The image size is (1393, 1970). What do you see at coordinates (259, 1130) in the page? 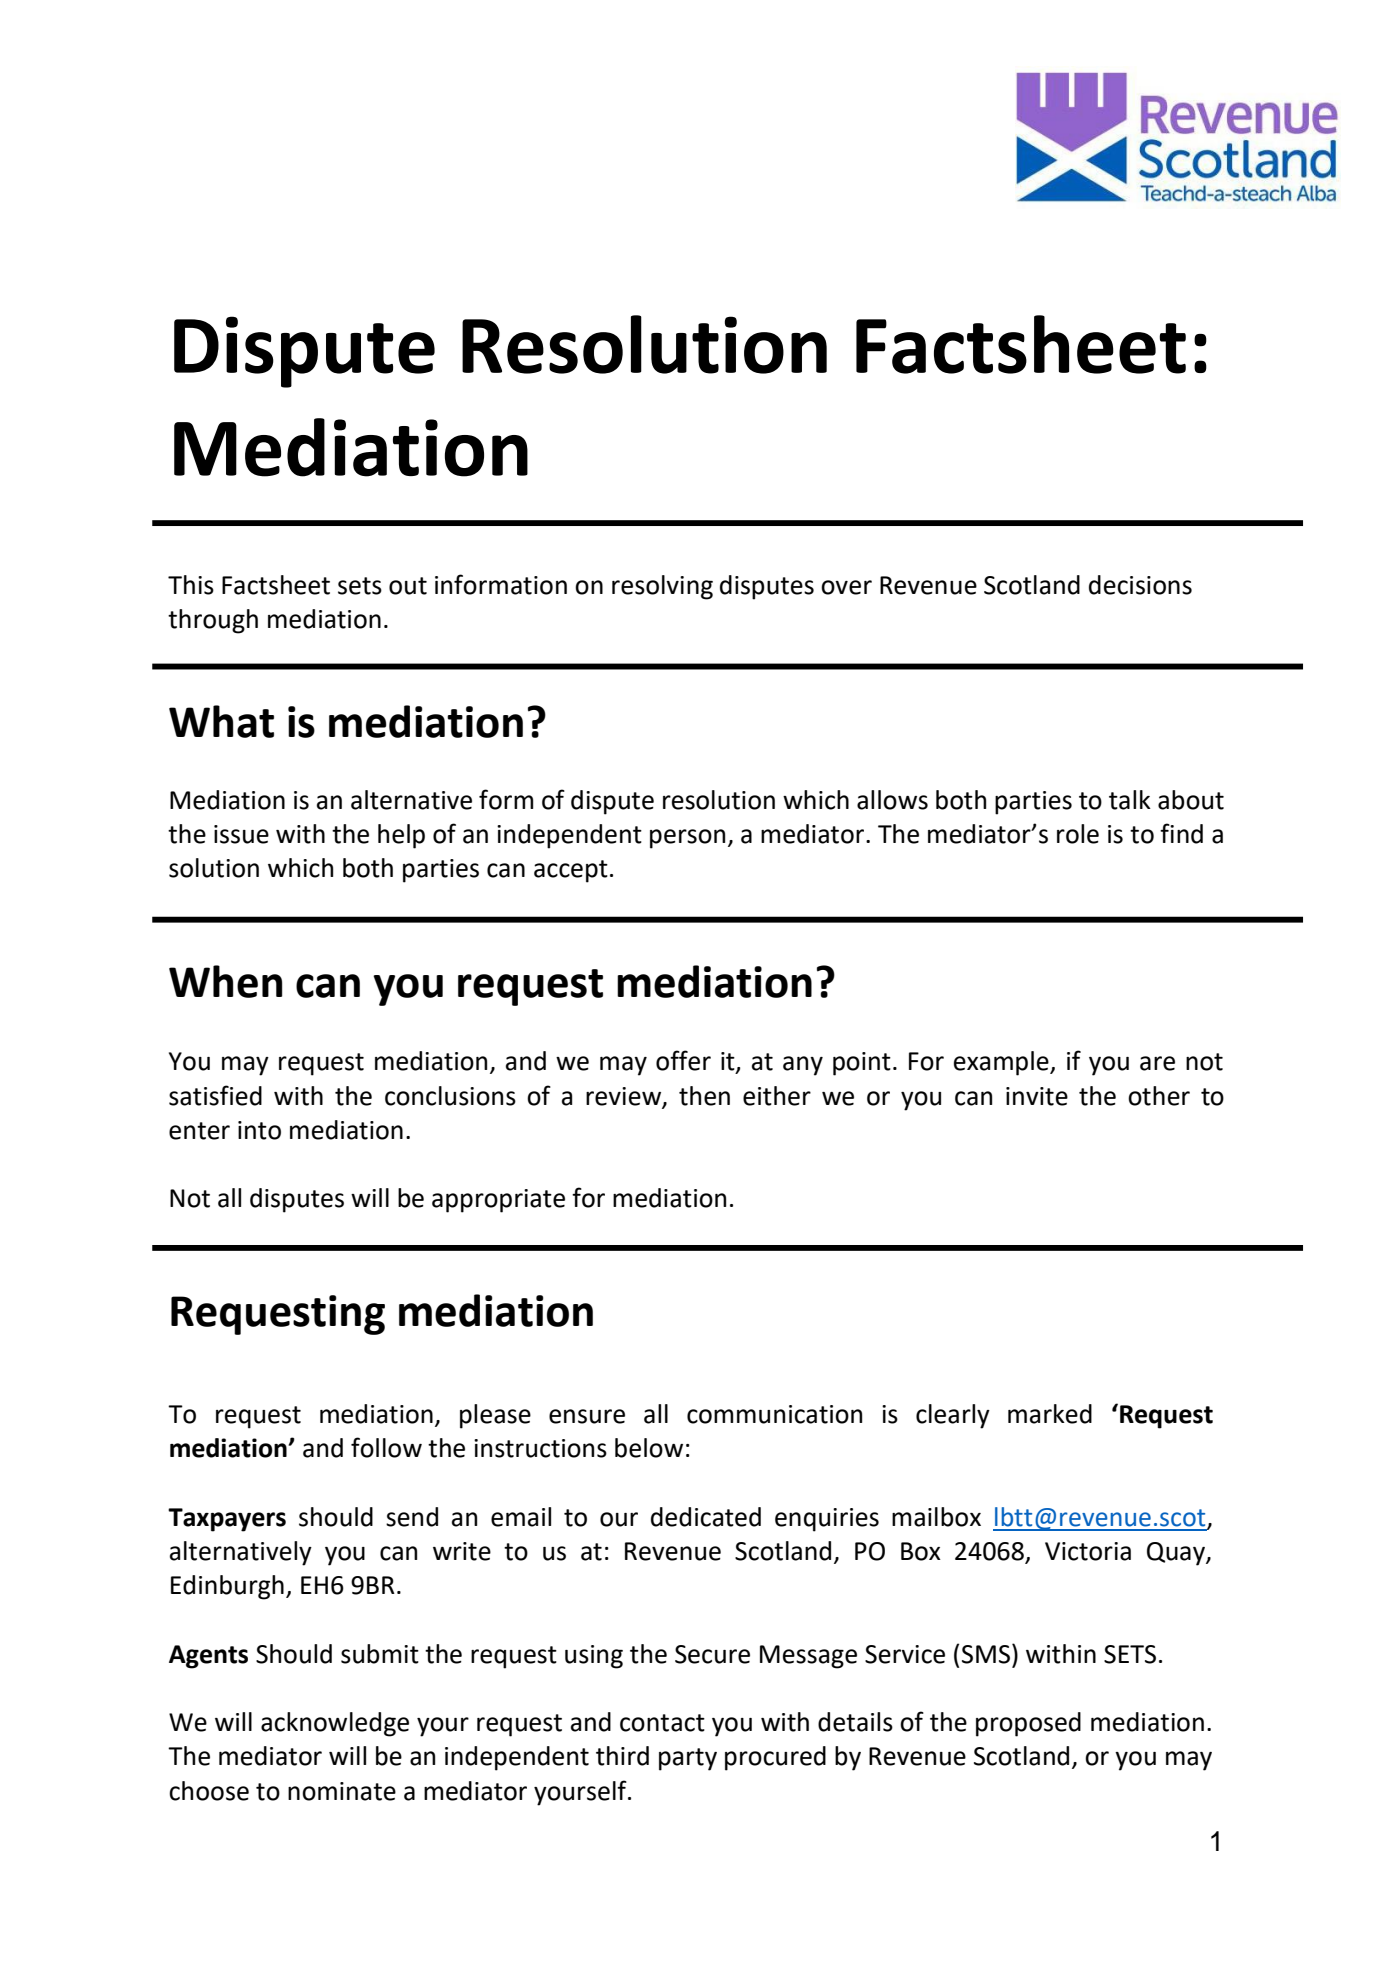
I see `into` at bounding box center [259, 1130].
